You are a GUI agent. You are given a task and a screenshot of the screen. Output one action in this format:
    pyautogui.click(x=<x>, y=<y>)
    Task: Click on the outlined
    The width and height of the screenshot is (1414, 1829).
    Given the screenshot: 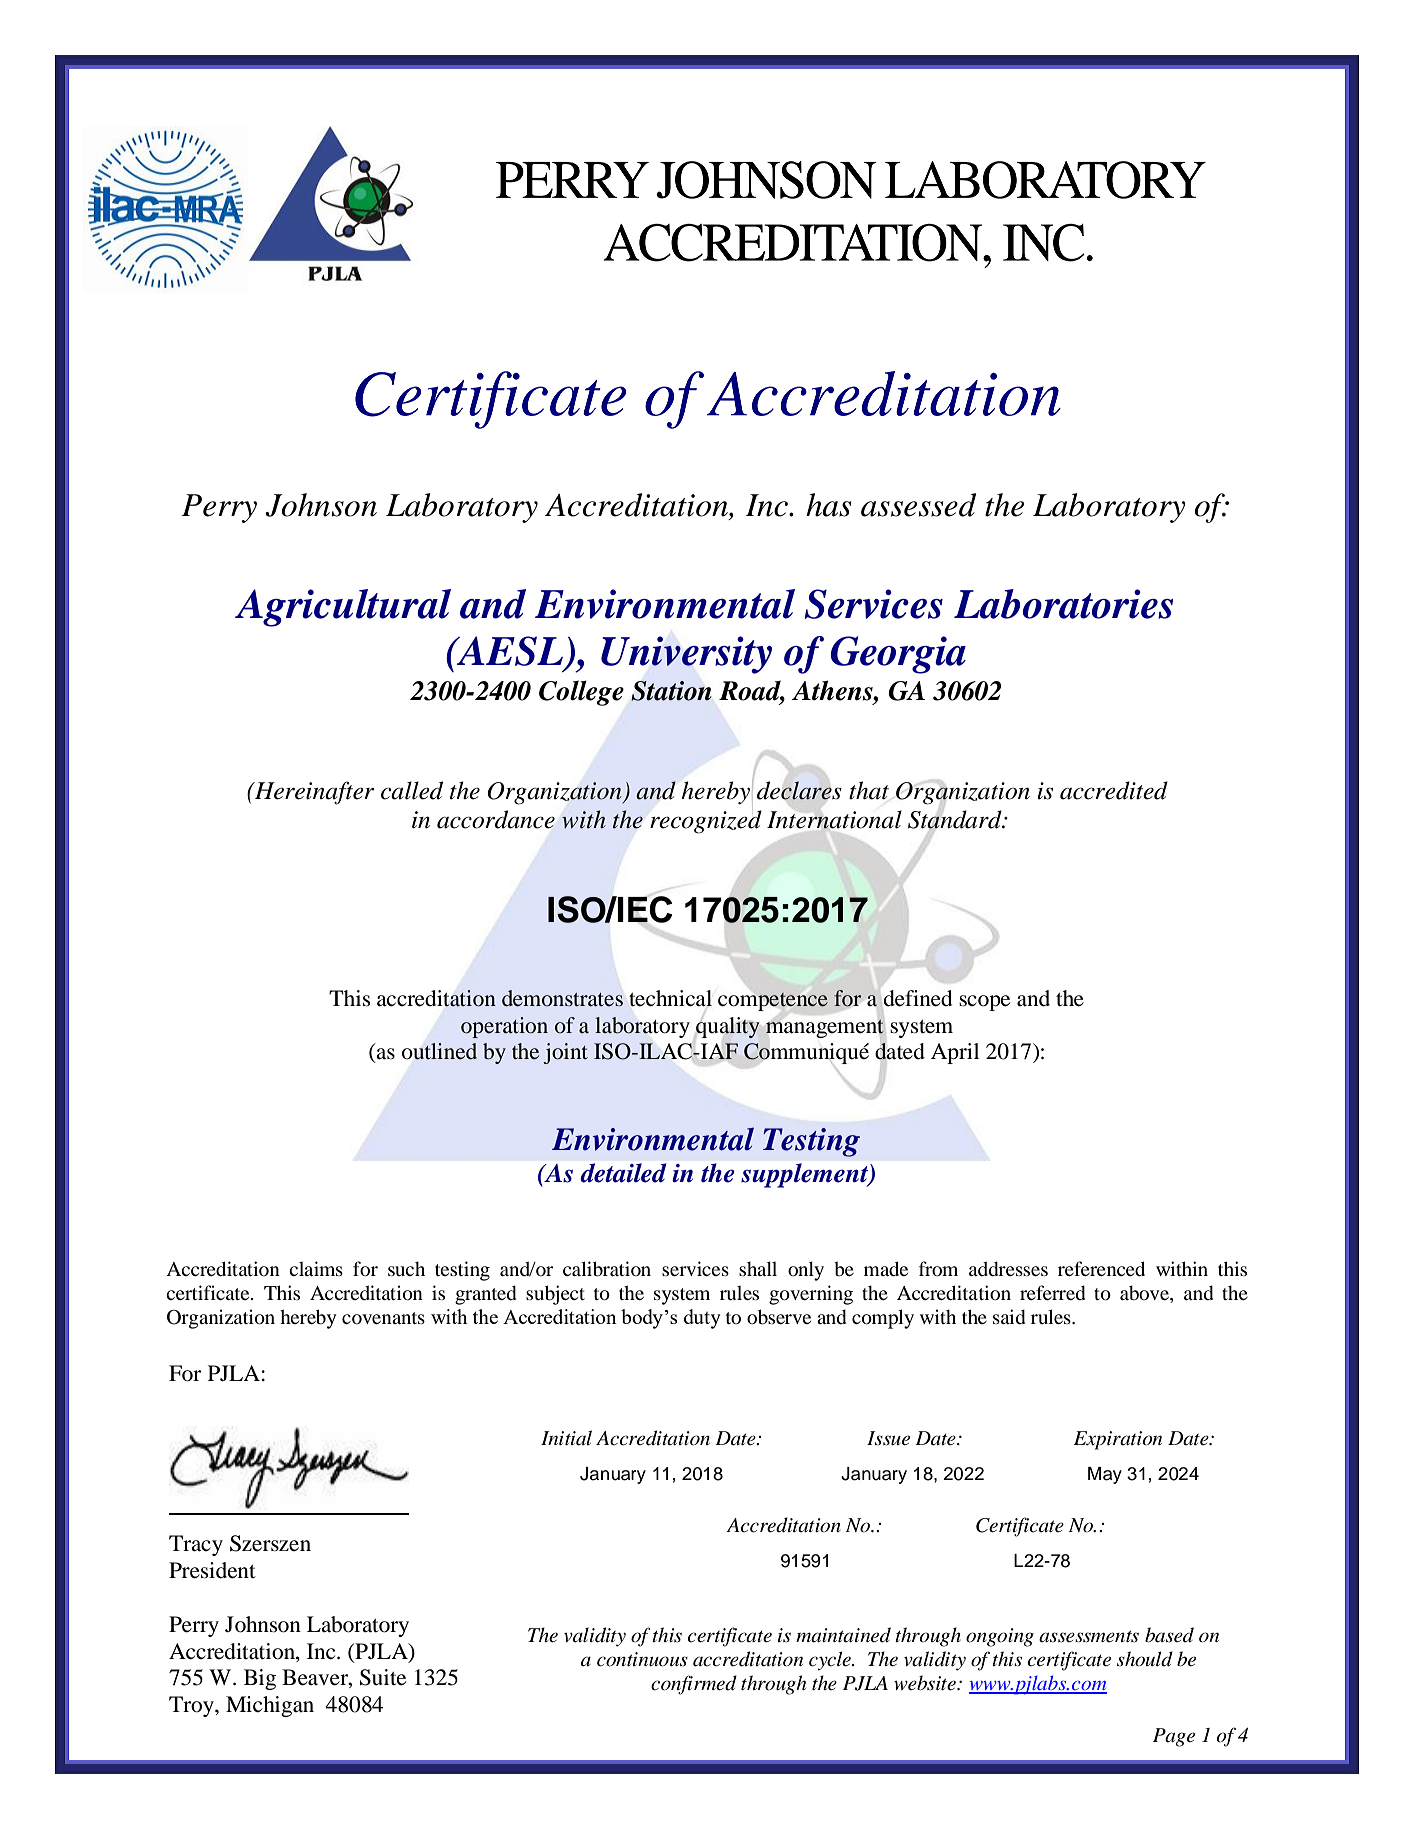 What is the action you would take?
    pyautogui.click(x=439, y=1051)
